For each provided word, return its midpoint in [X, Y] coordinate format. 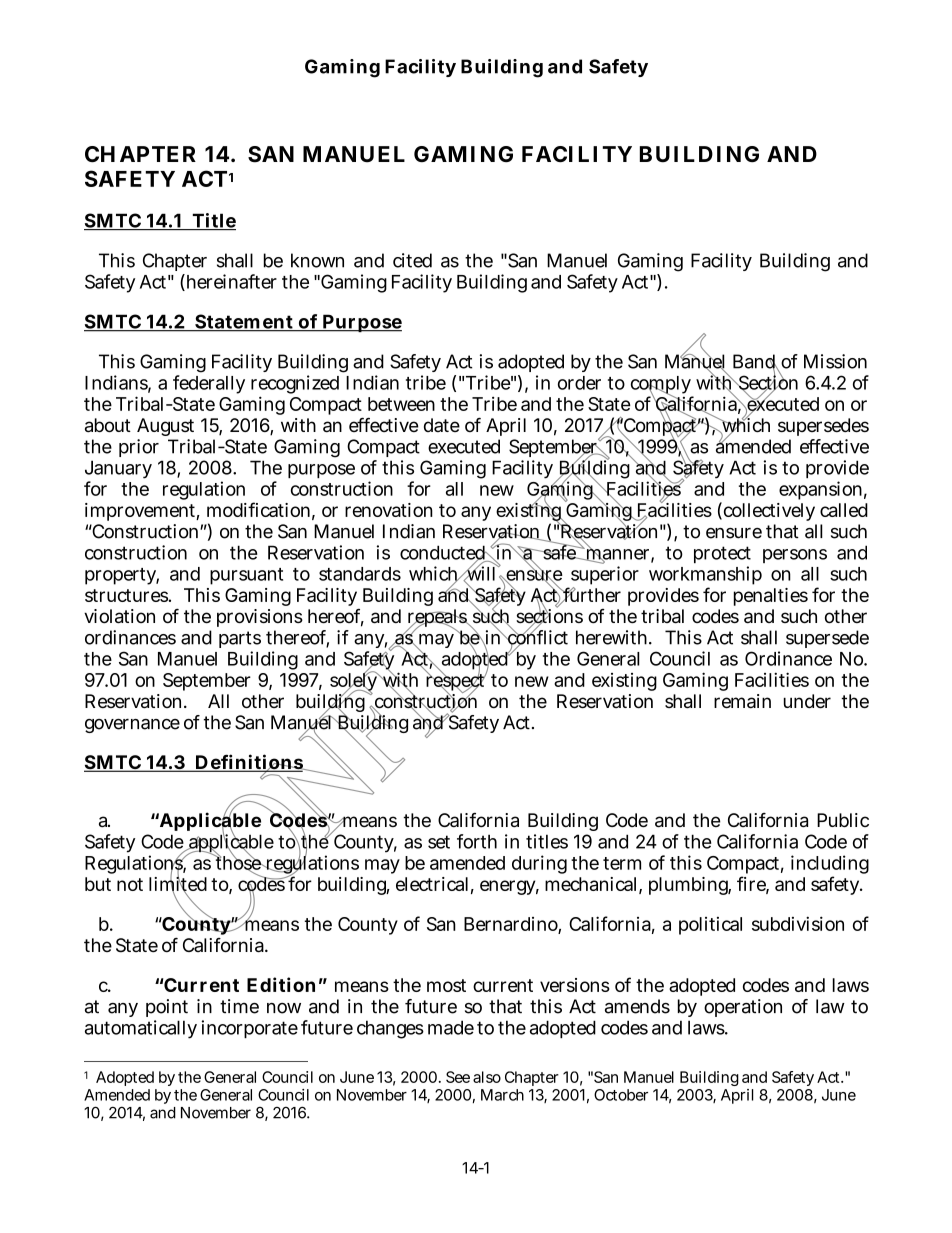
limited [178, 884]
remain [742, 701]
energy [509, 887]
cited [412, 260]
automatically [141, 1029]
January [118, 471]
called [844, 510]
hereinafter [230, 282]
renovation [389, 510]
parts [240, 639]
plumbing [690, 886]
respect [456, 683]
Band [755, 362]
